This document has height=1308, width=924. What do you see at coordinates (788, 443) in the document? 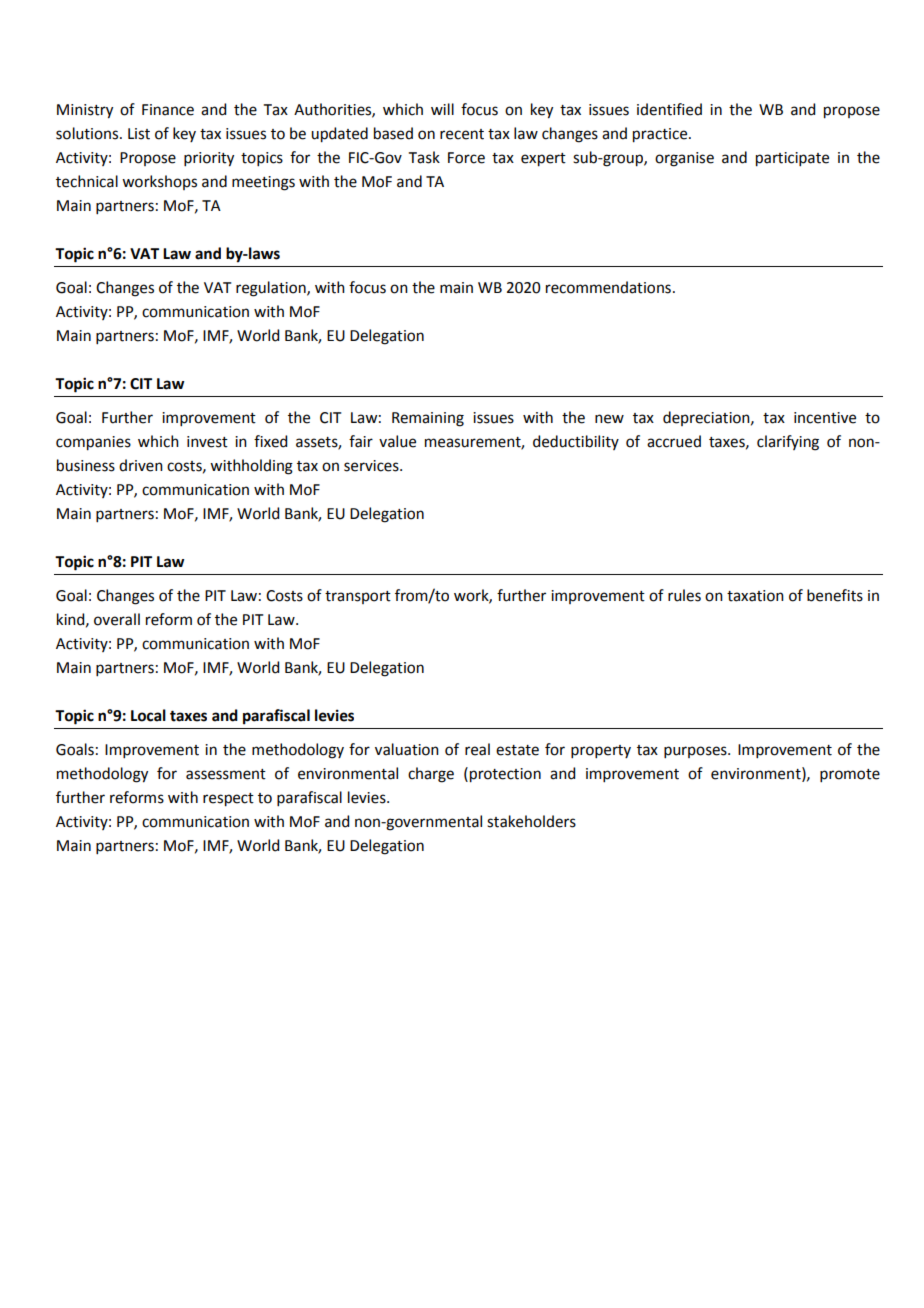
I see `clarifying` at bounding box center [788, 443].
